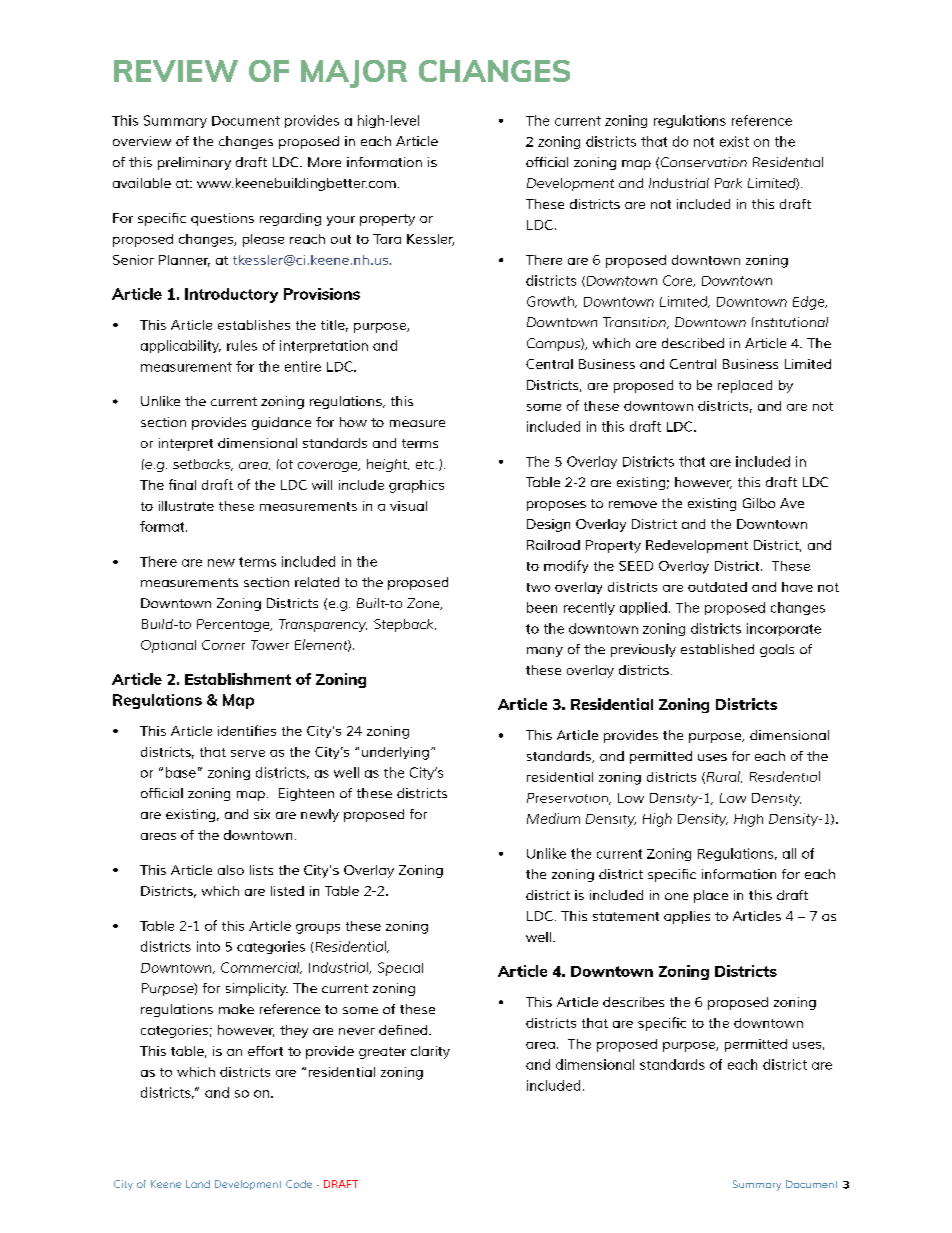 This screenshot has height=1233, width=952. Describe the element at coordinates (717, 649) in the screenshot. I see `established` at that location.
